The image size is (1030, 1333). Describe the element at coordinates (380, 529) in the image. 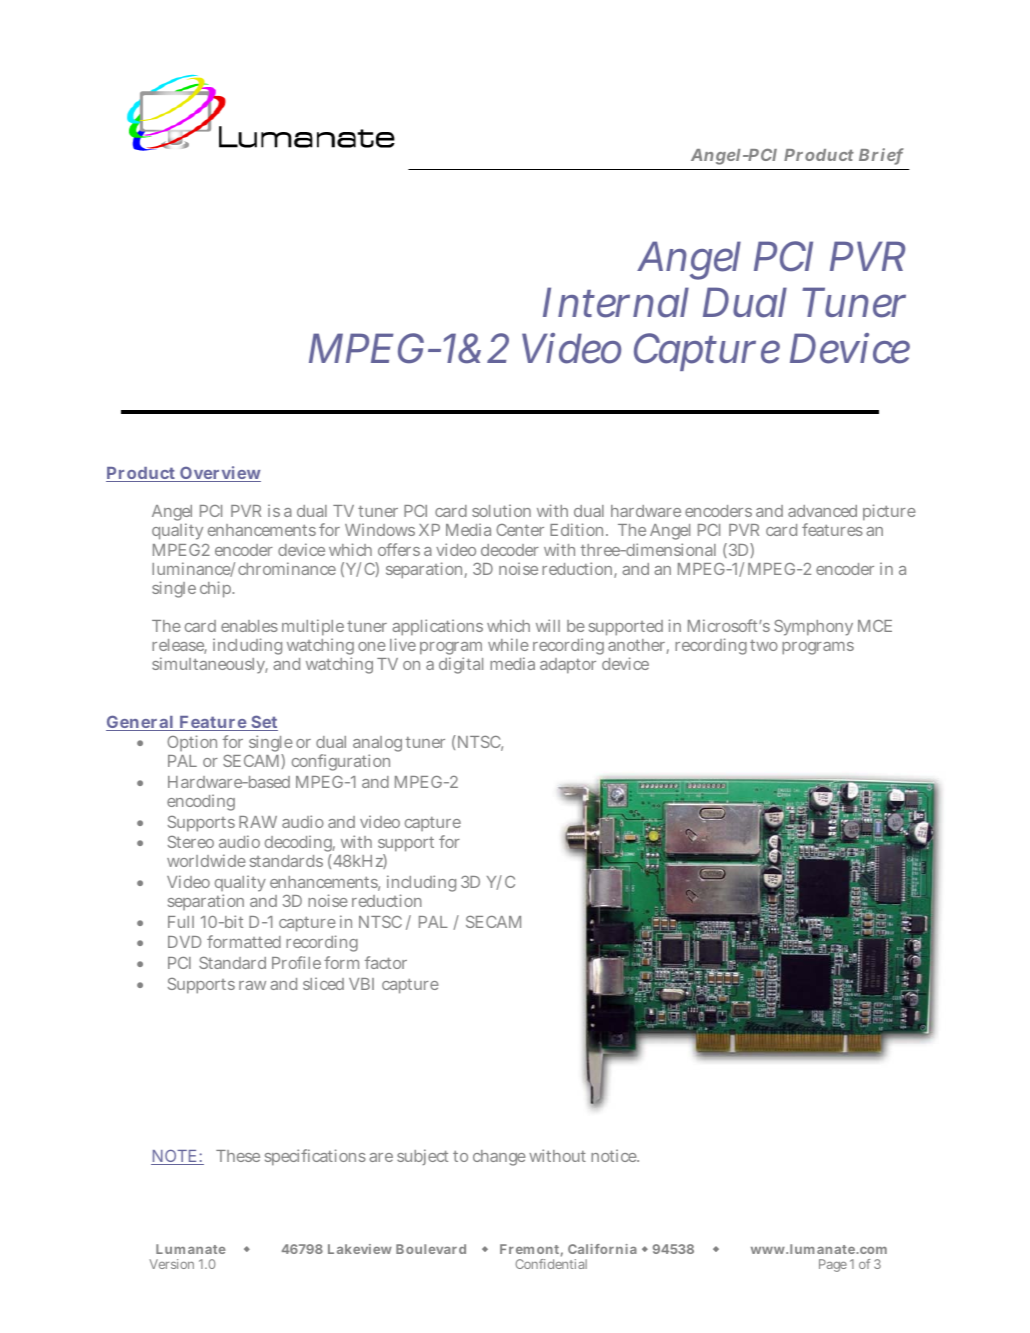

I see `Windows` at that location.
